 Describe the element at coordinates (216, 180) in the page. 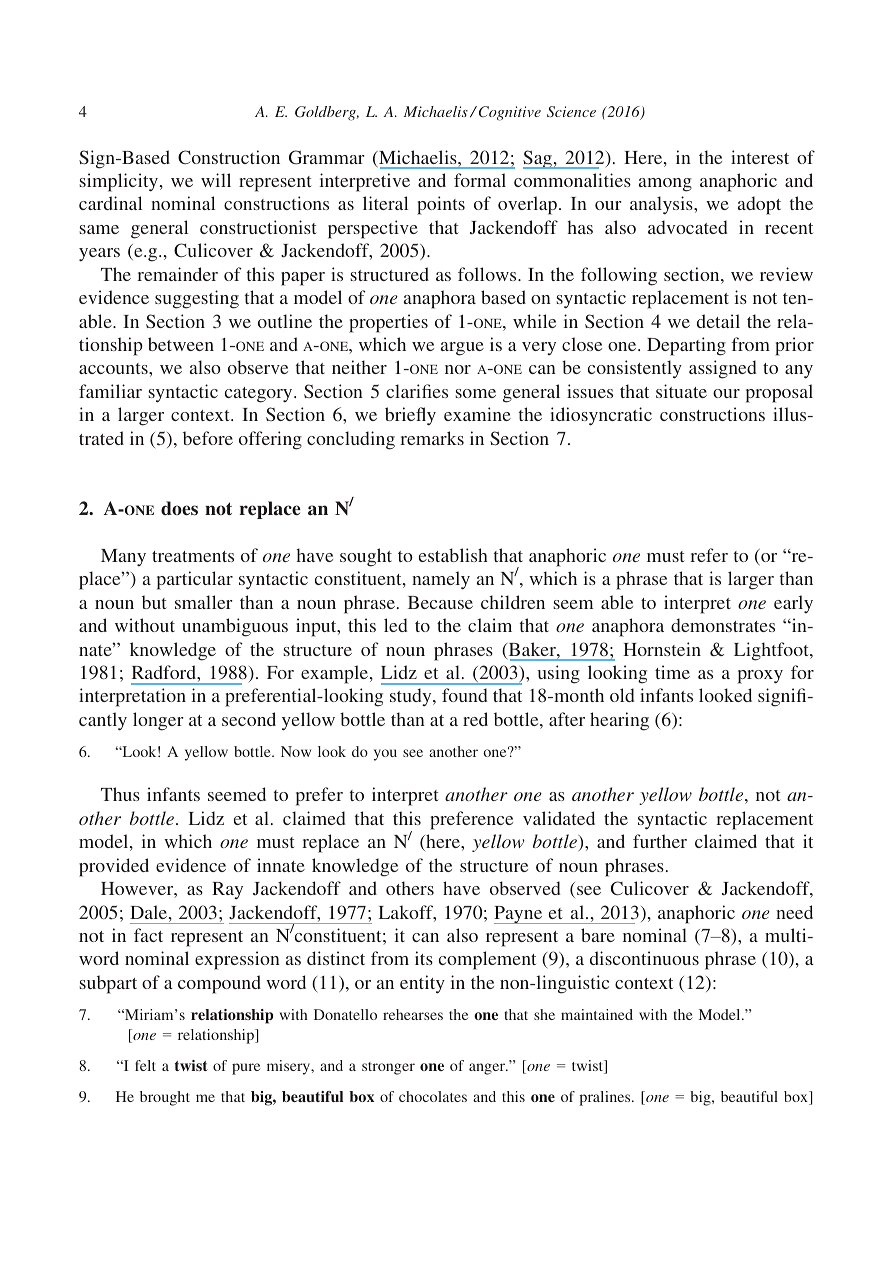

I see `will` at that location.
